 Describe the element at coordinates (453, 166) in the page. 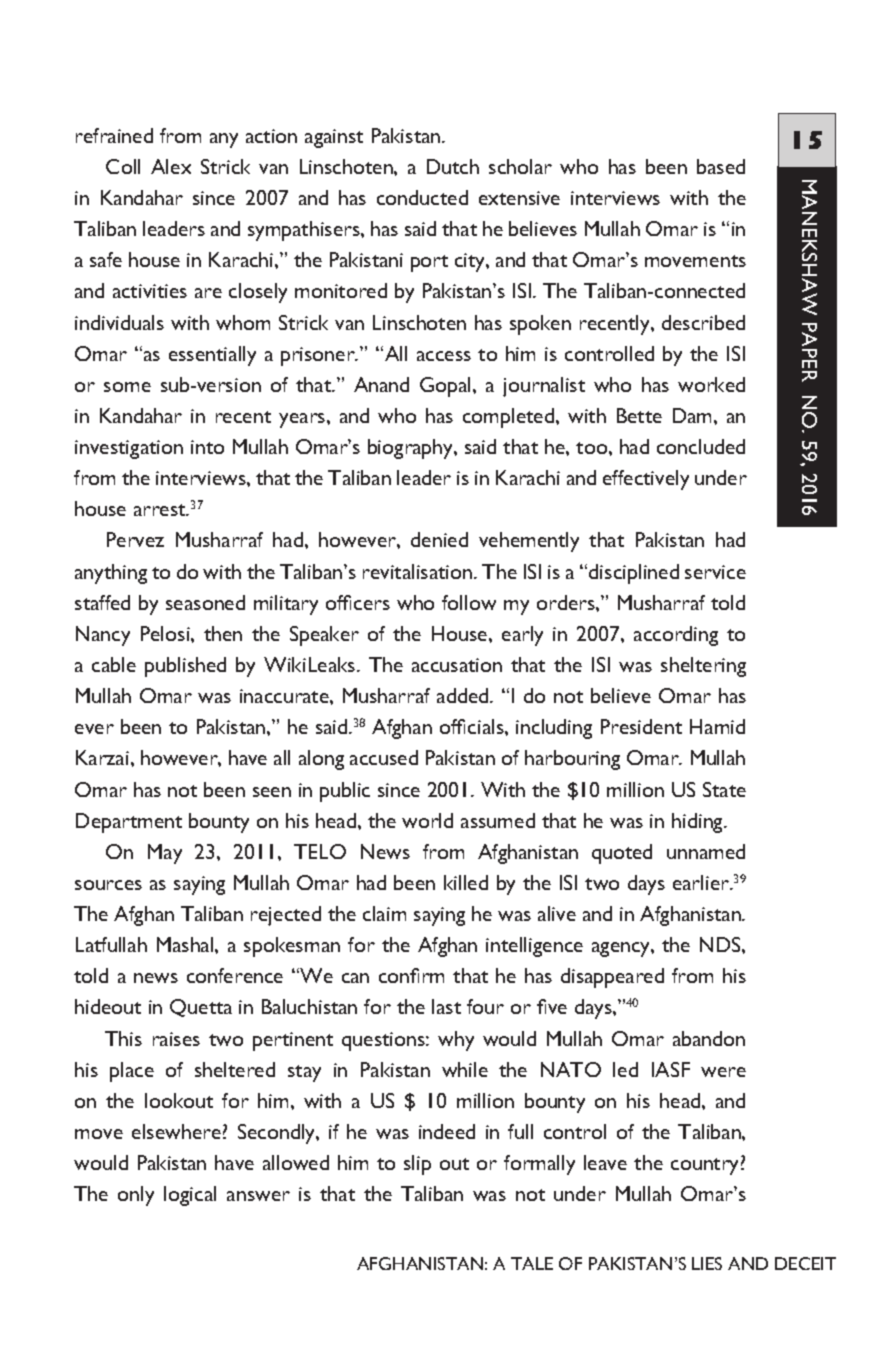

I see `Dutch` at that location.
